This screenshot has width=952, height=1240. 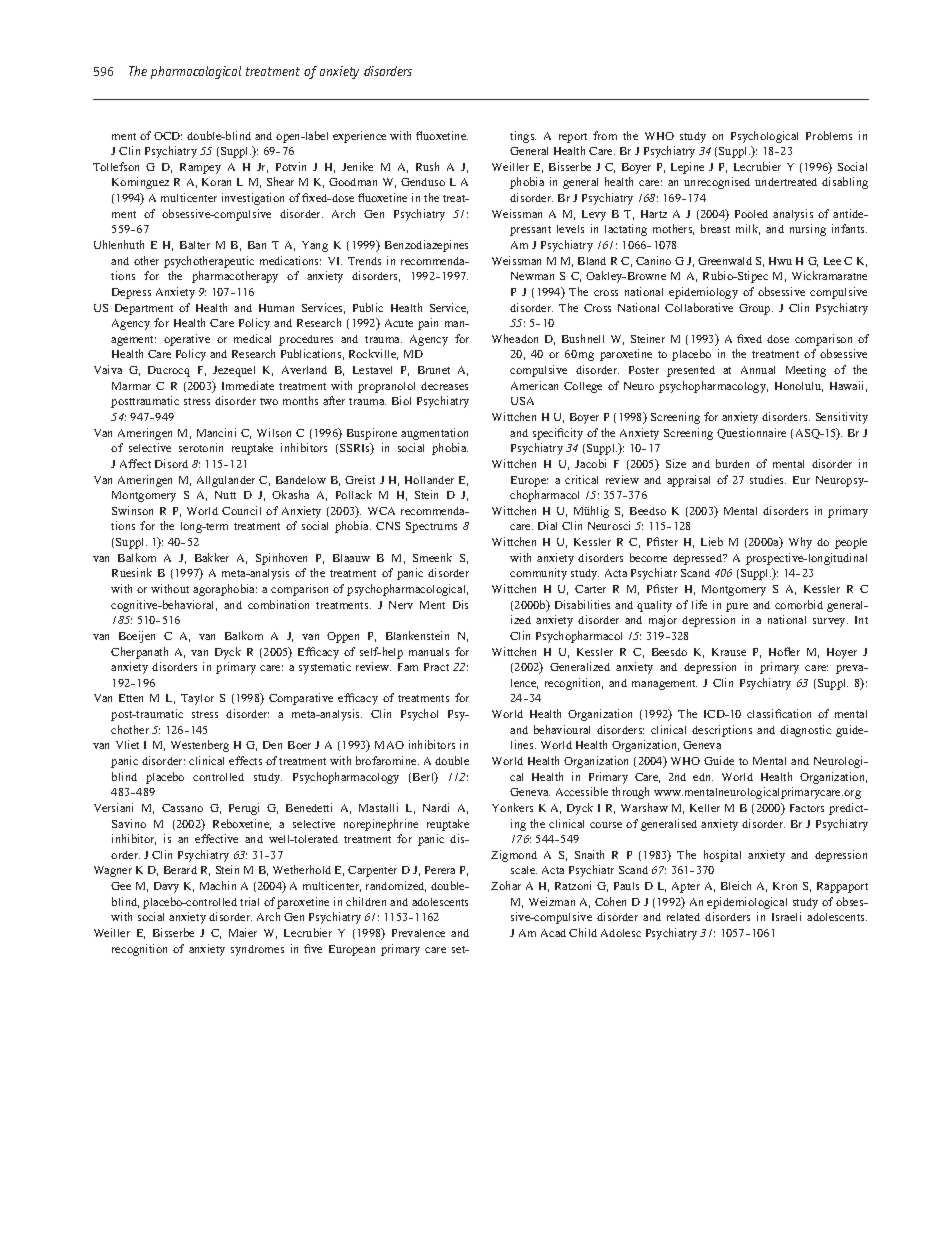 What do you see at coordinates (562, 729) in the screenshot?
I see `behavioural` at bounding box center [562, 729].
